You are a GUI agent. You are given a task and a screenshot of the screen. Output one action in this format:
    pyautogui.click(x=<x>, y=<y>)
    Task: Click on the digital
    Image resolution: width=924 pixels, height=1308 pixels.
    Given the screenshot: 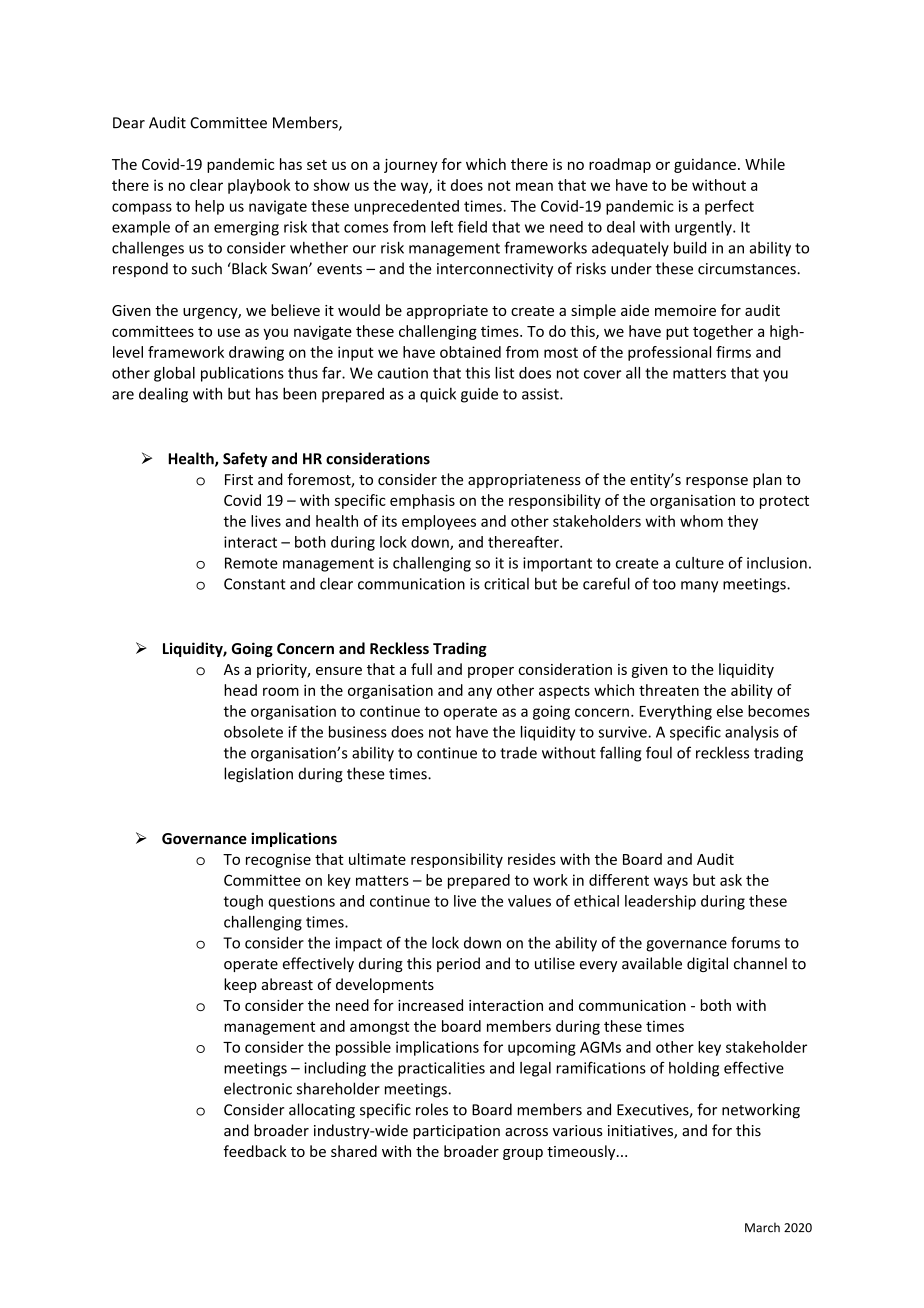 What is the action you would take?
    pyautogui.click(x=707, y=964)
